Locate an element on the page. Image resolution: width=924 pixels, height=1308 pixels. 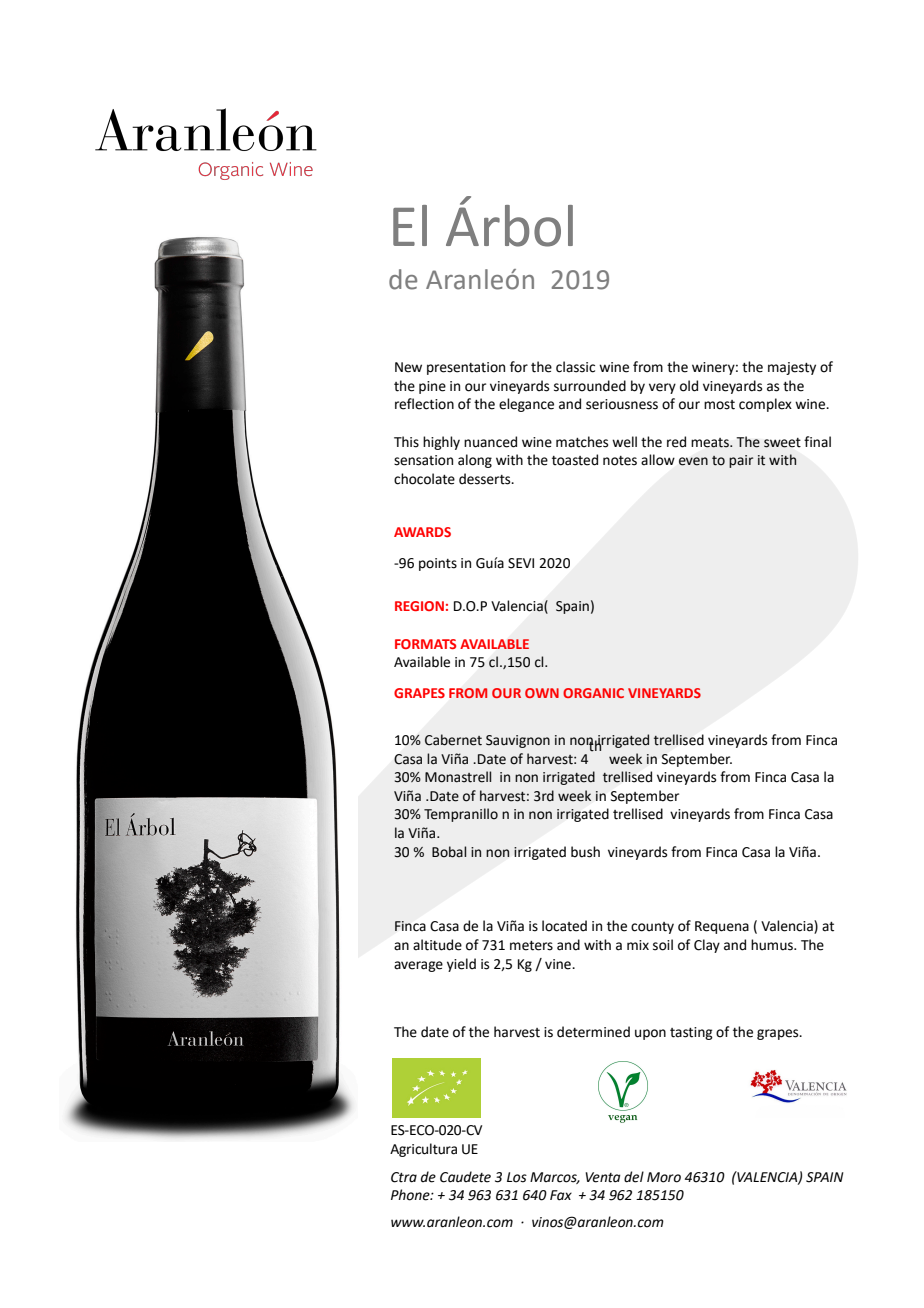
Los is located at coordinates (517, 1177).
